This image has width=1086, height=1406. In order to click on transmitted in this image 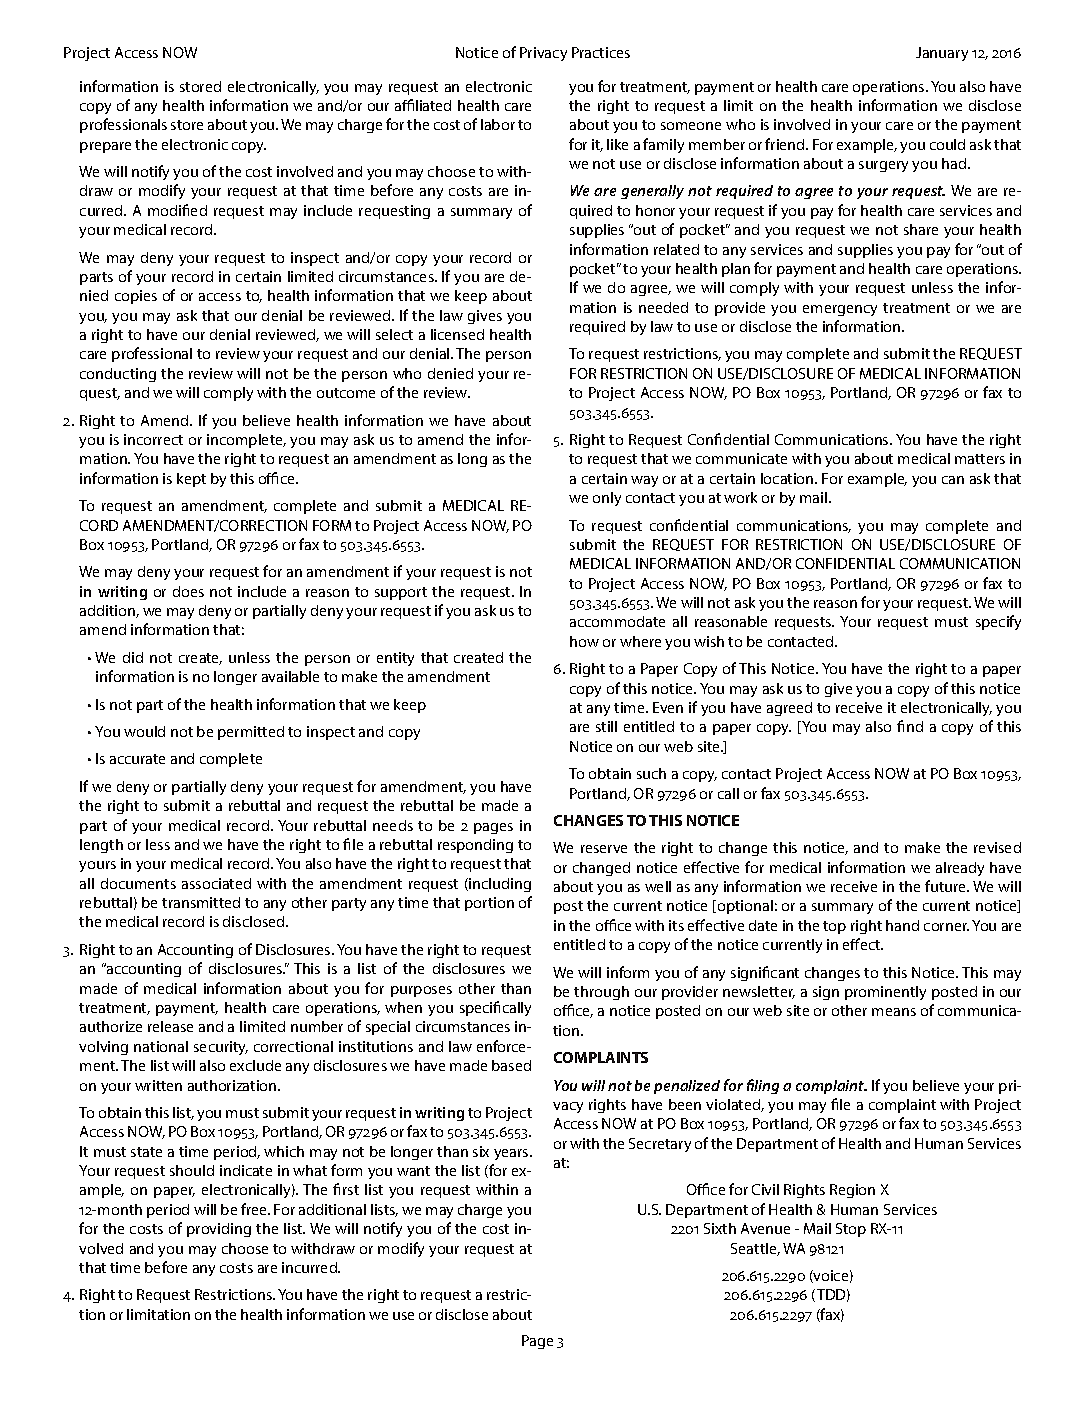, I will do `click(201, 902)`.
